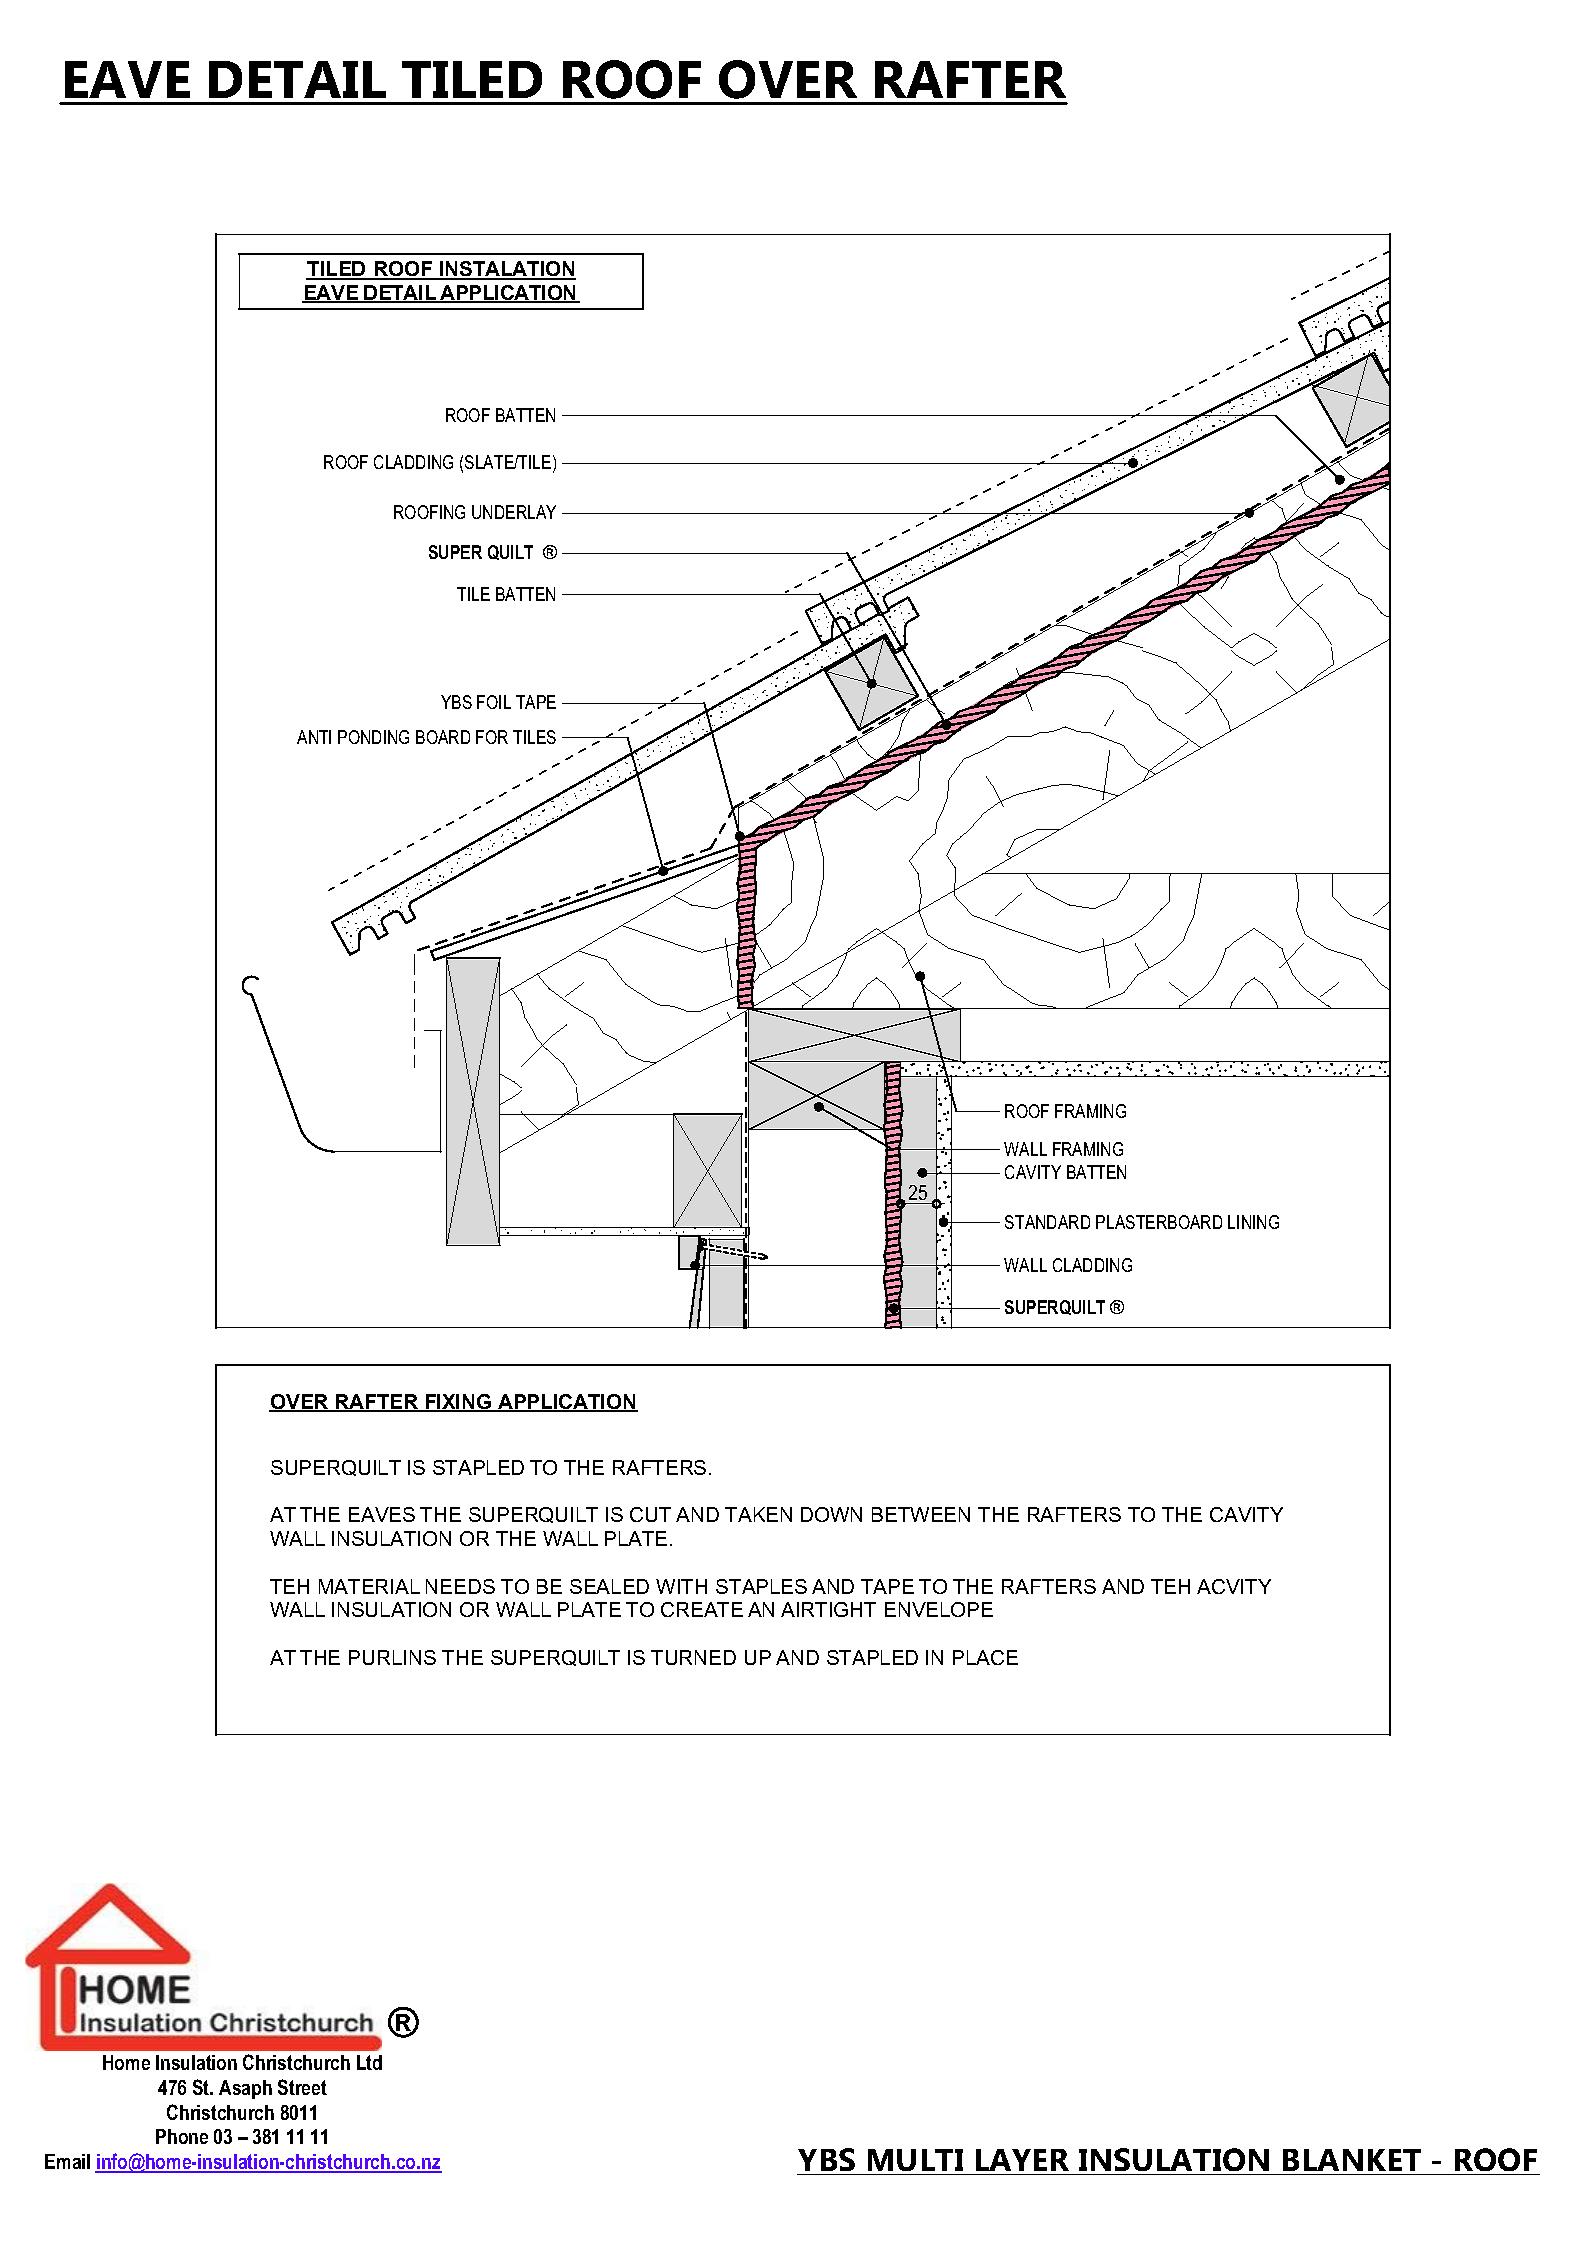 Image resolution: width=1587 pixels, height=2244 pixels. What do you see at coordinates (245, 2089) in the image?
I see `Asaph` at bounding box center [245, 2089].
